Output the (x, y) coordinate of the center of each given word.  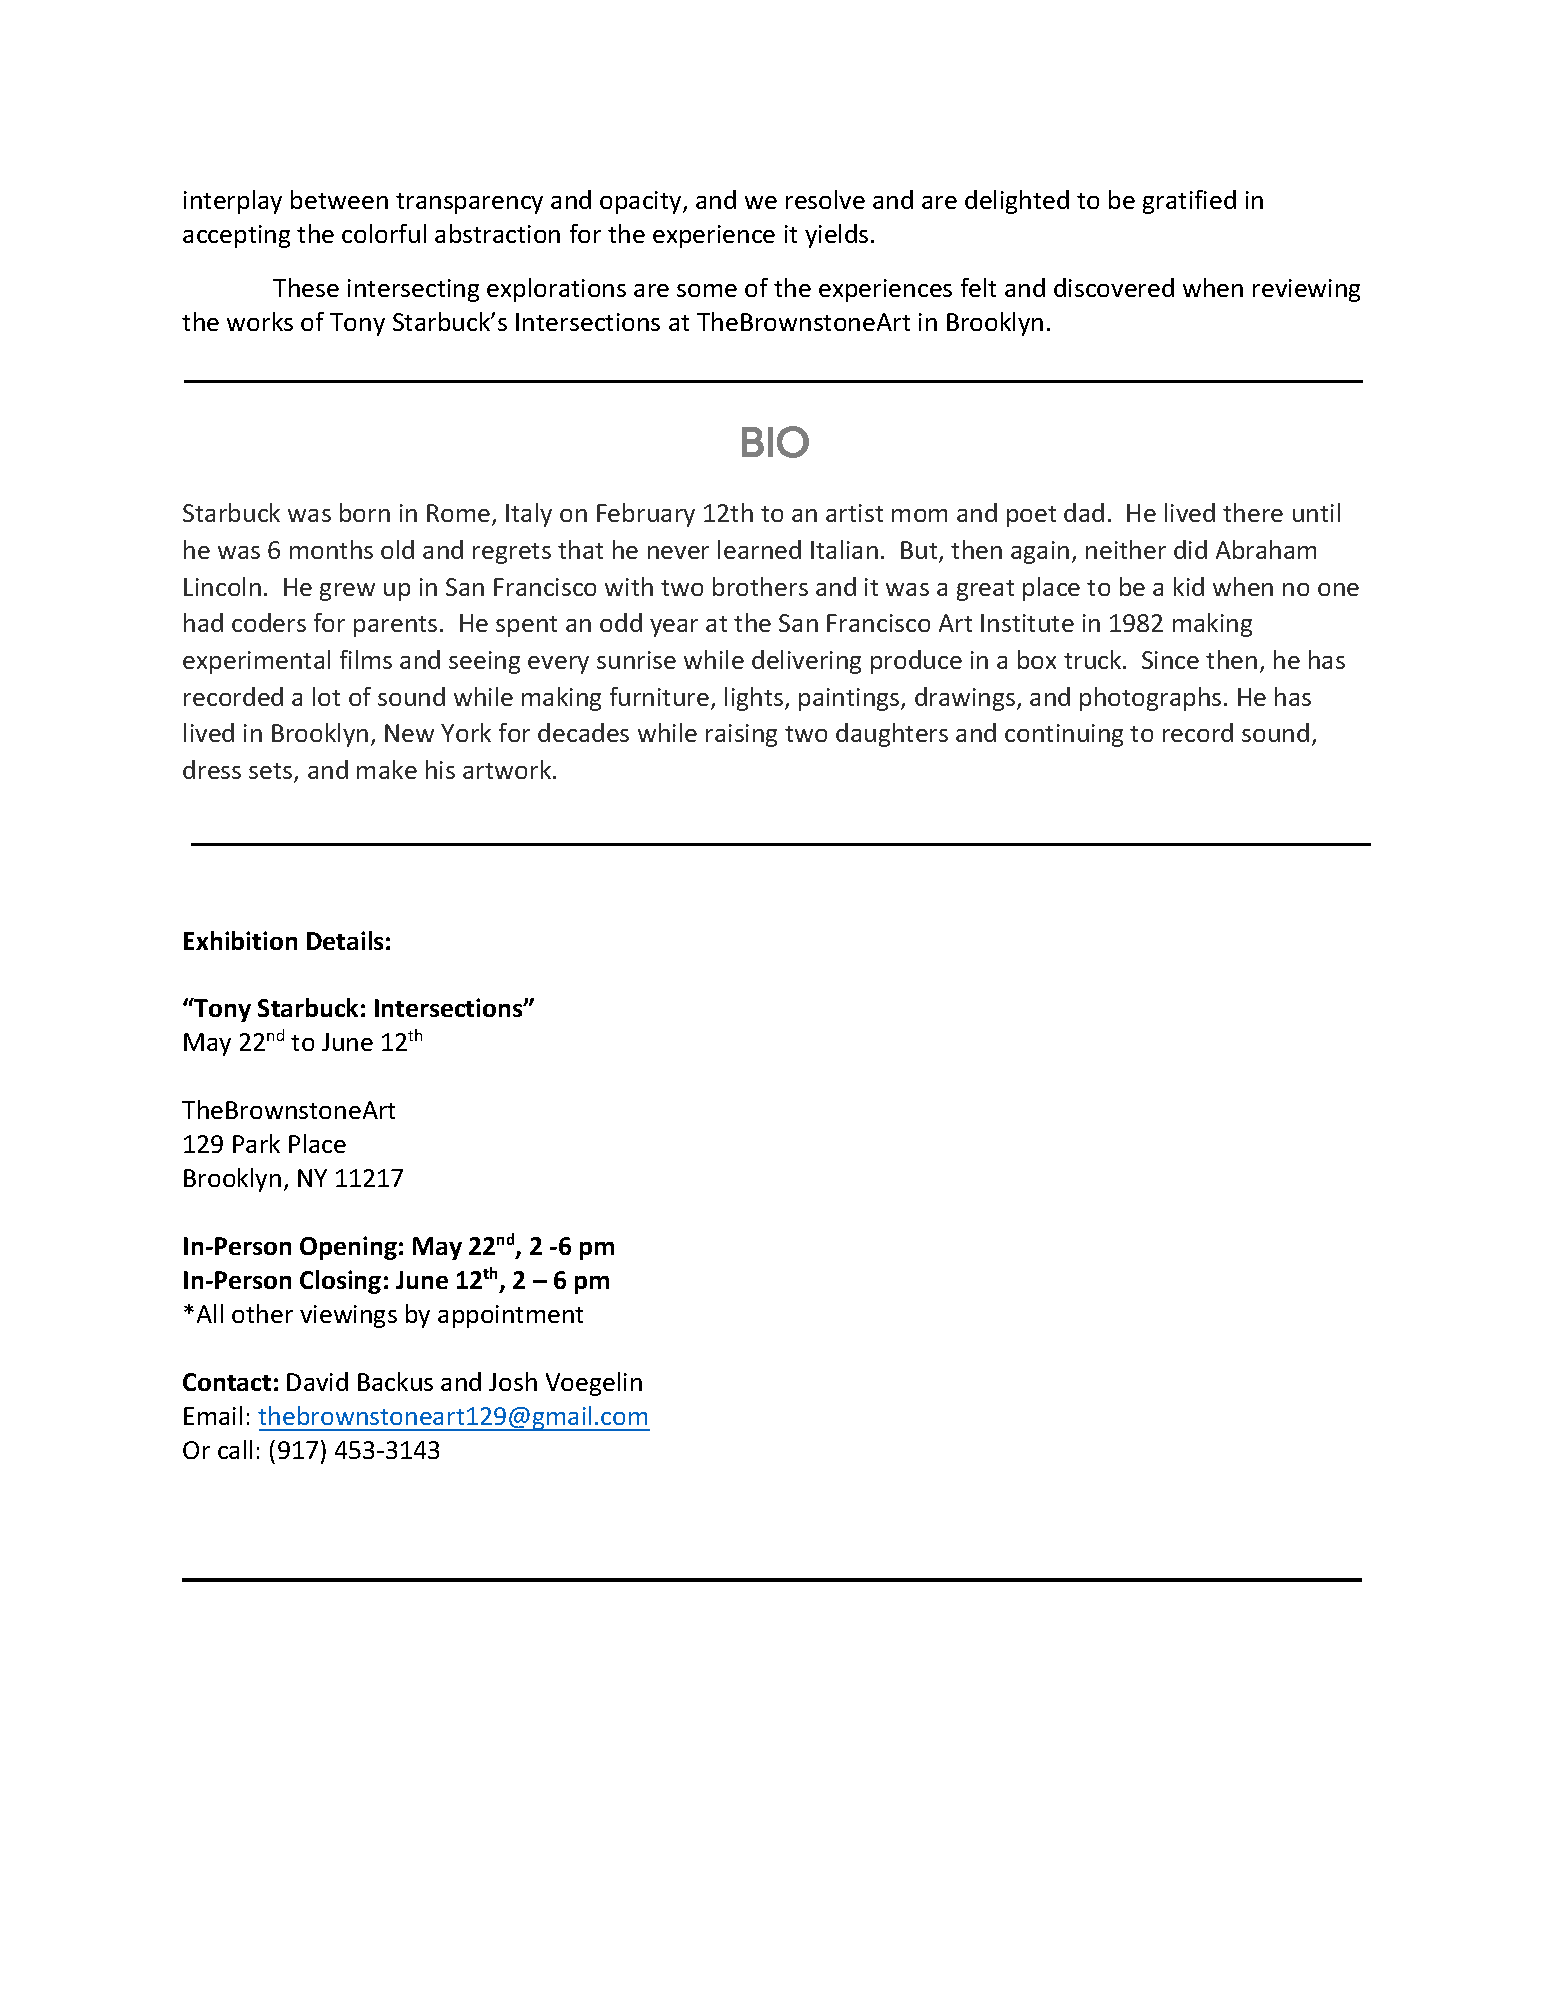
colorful (384, 233)
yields (836, 236)
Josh (513, 1381)
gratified (1189, 202)
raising (741, 735)
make (387, 769)
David (317, 1381)
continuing (1064, 735)
